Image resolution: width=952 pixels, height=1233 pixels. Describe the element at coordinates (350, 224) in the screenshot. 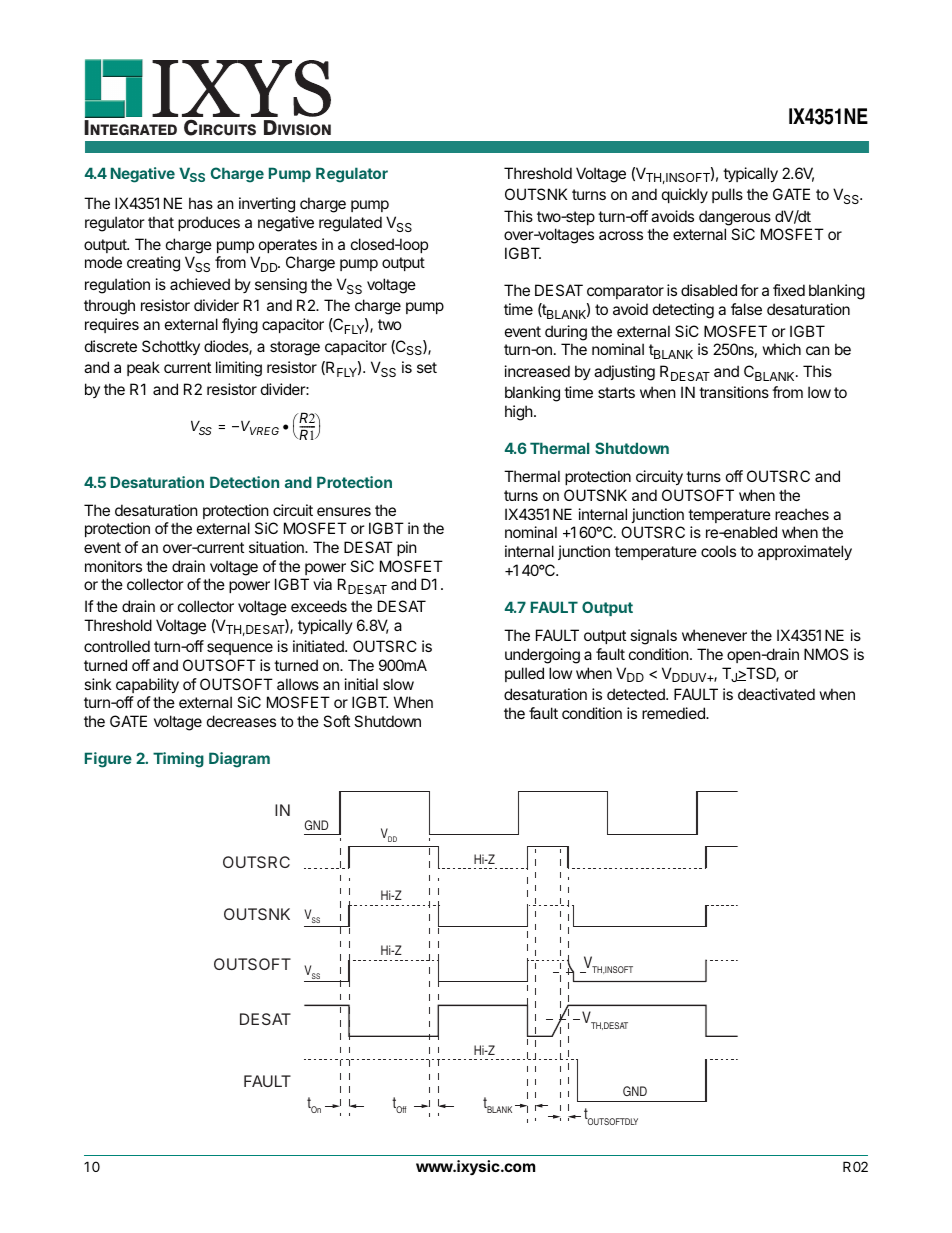

I see `regulated` at that location.
